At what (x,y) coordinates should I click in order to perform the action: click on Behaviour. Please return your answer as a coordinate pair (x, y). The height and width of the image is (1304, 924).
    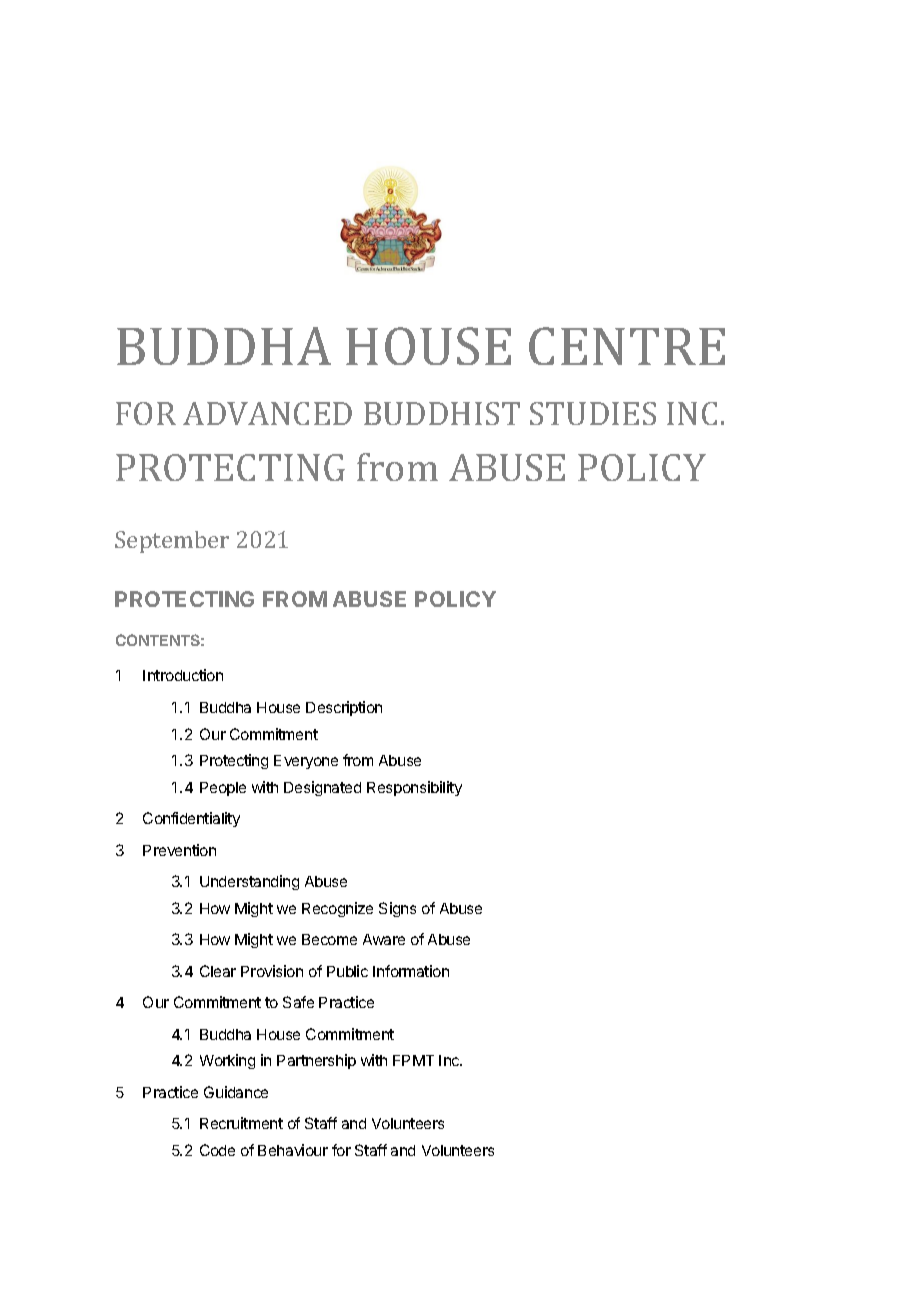
    Looking at the image, I should click on (293, 1150).
